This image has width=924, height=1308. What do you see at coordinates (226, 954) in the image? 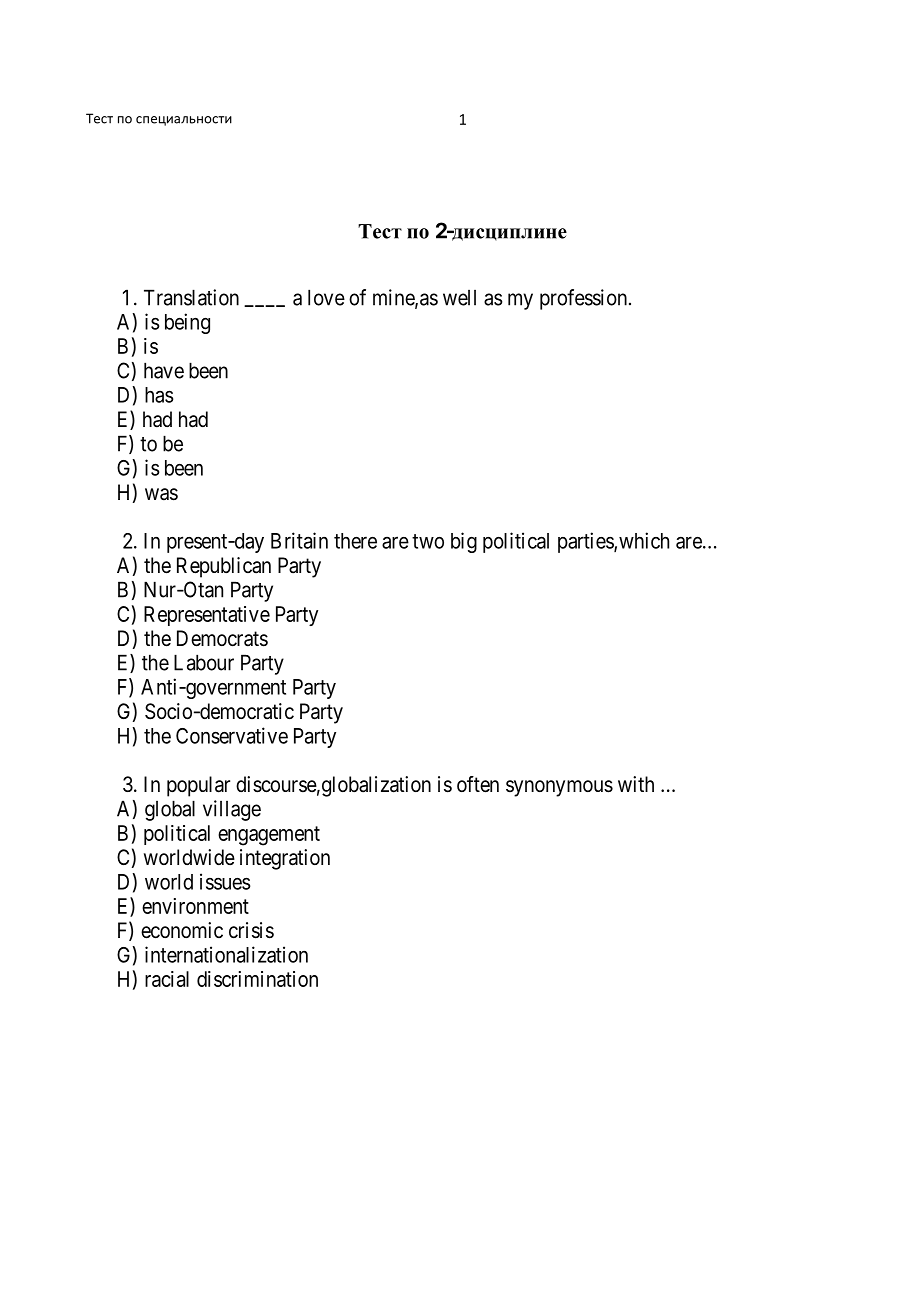
I see `internationalization` at bounding box center [226, 954].
